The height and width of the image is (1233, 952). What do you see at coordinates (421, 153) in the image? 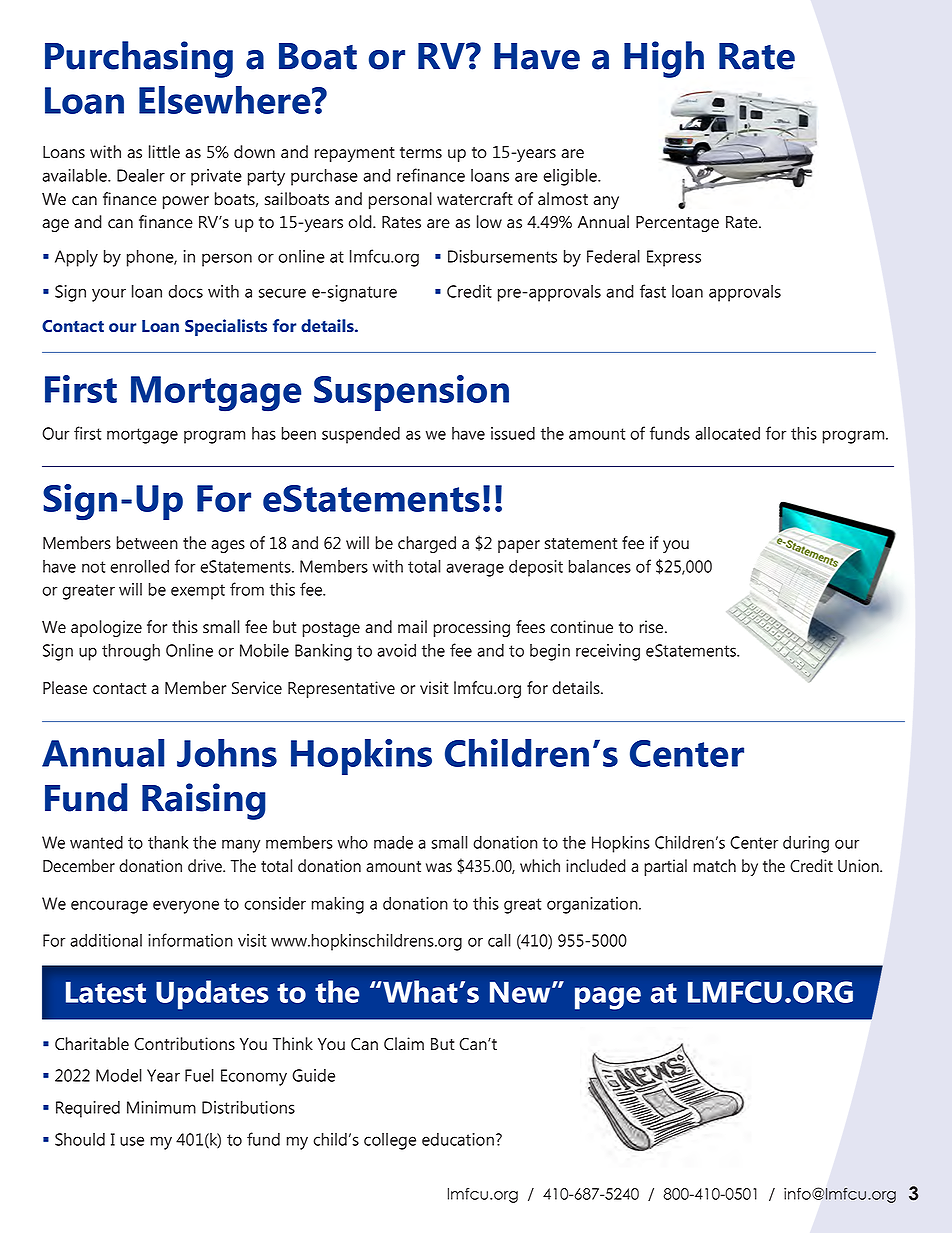
I see `terms` at bounding box center [421, 153].
